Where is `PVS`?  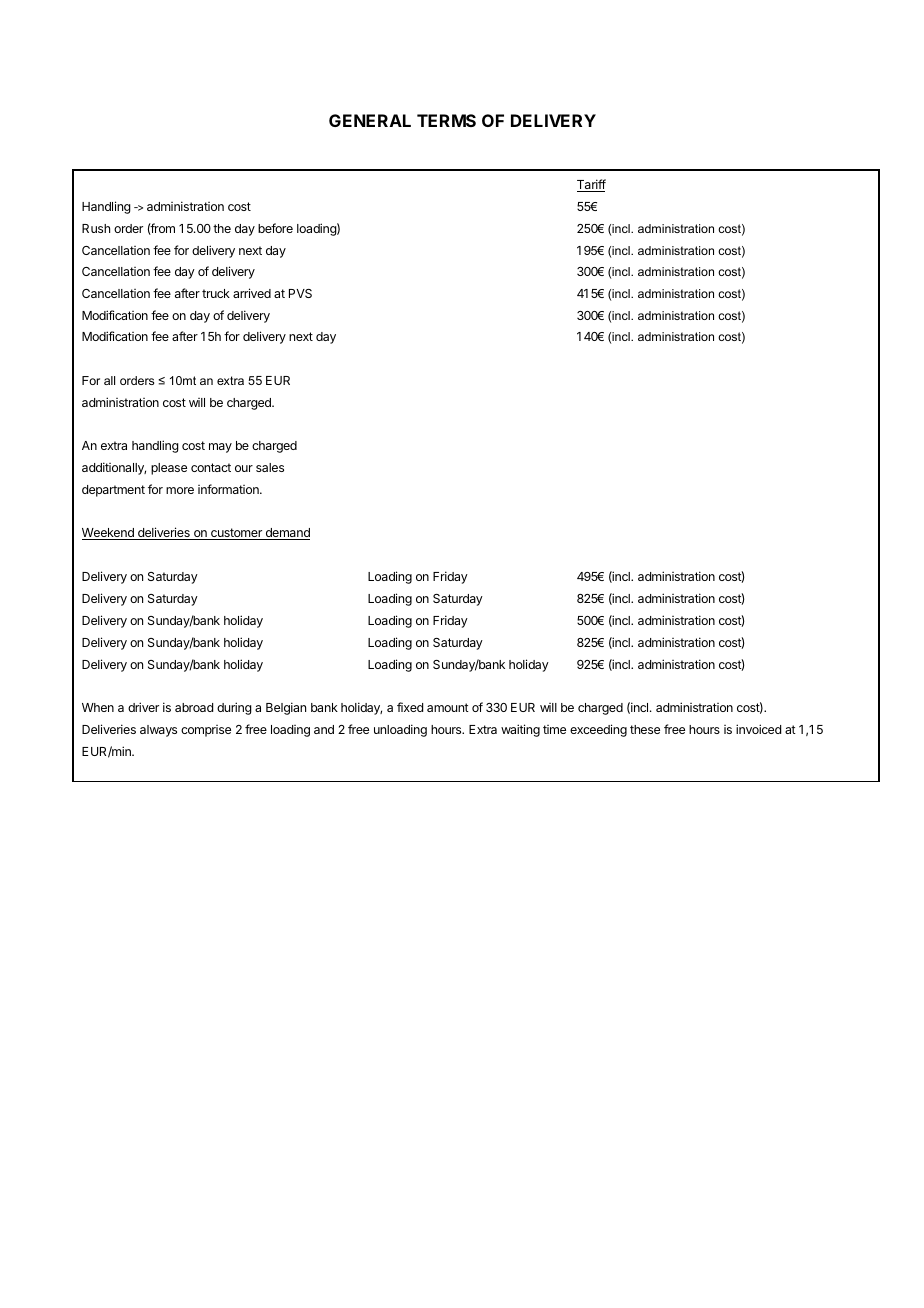 PVS is located at coordinates (300, 293).
